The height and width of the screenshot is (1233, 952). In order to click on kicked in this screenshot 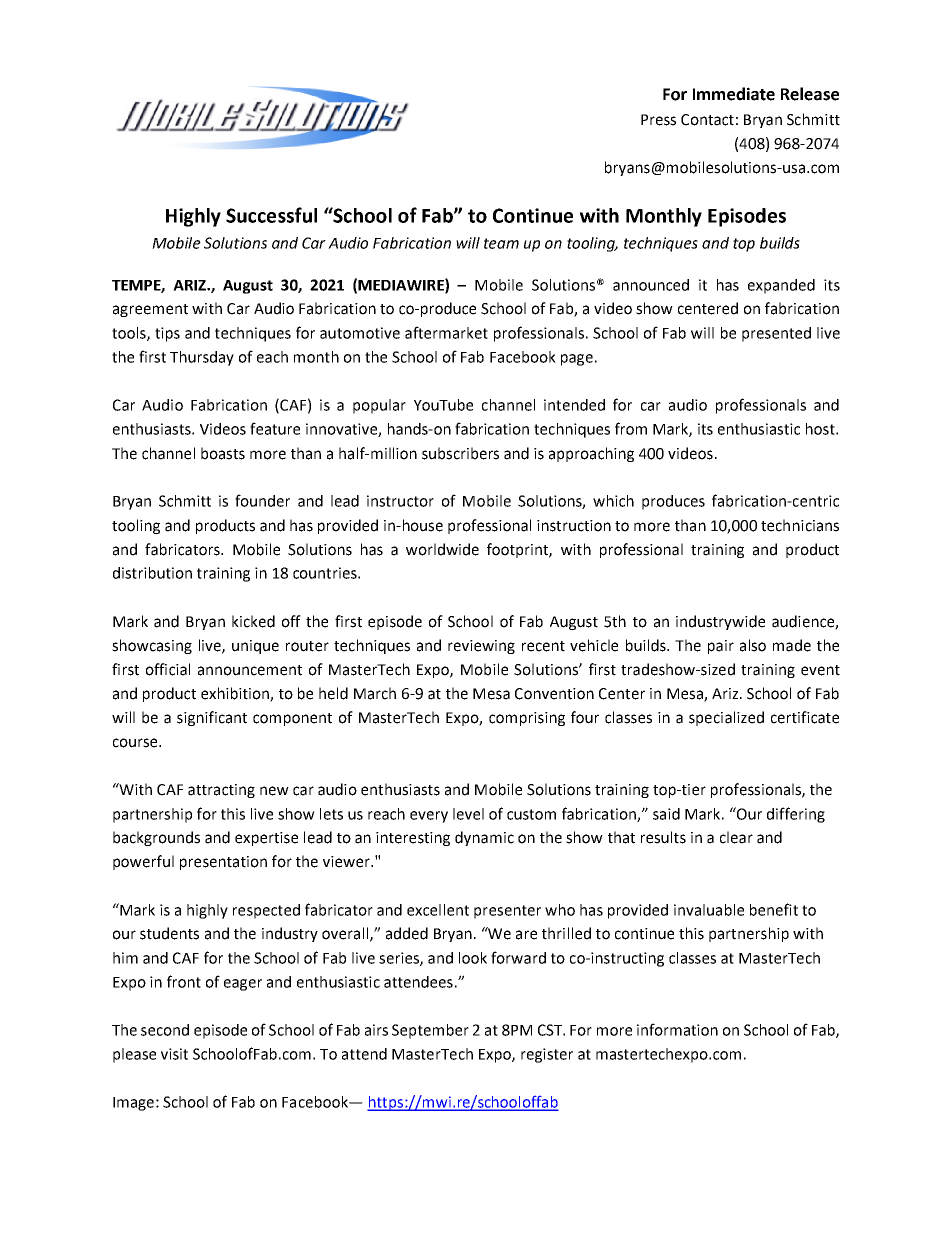, I will do `click(253, 621)`.
